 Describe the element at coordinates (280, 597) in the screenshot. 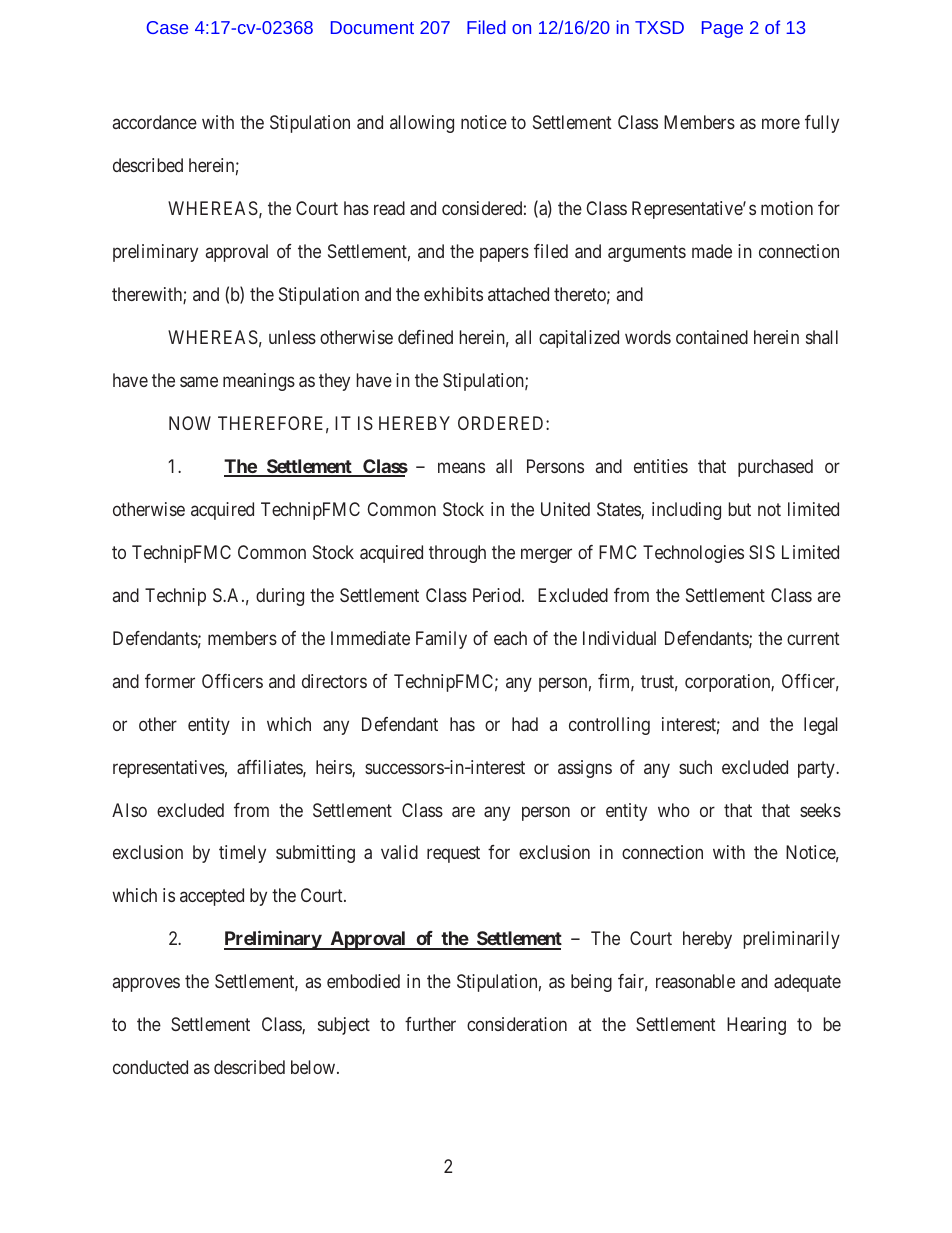

I see `during` at that location.
